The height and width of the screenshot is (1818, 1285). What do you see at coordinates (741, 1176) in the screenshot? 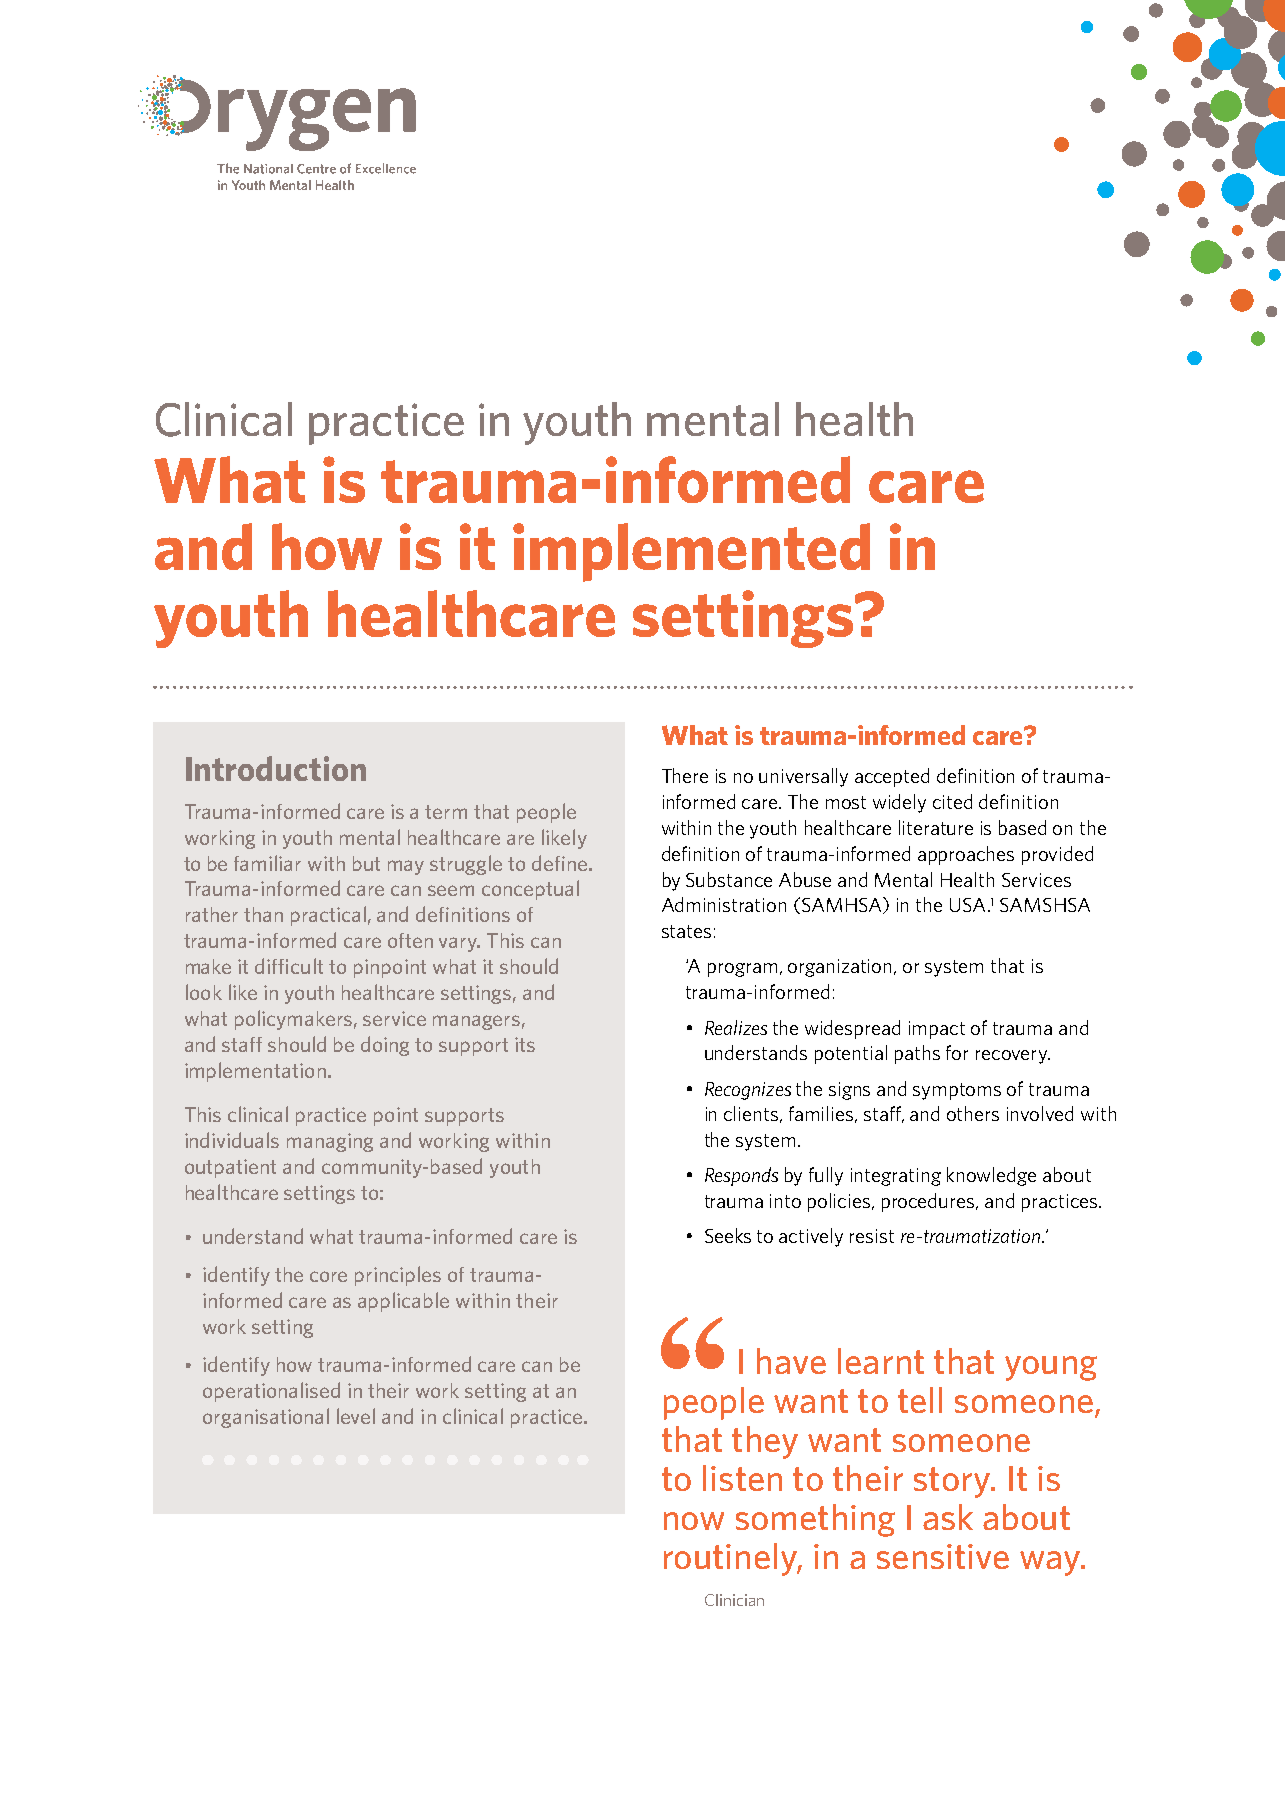
I see `Responds` at bounding box center [741, 1176].
